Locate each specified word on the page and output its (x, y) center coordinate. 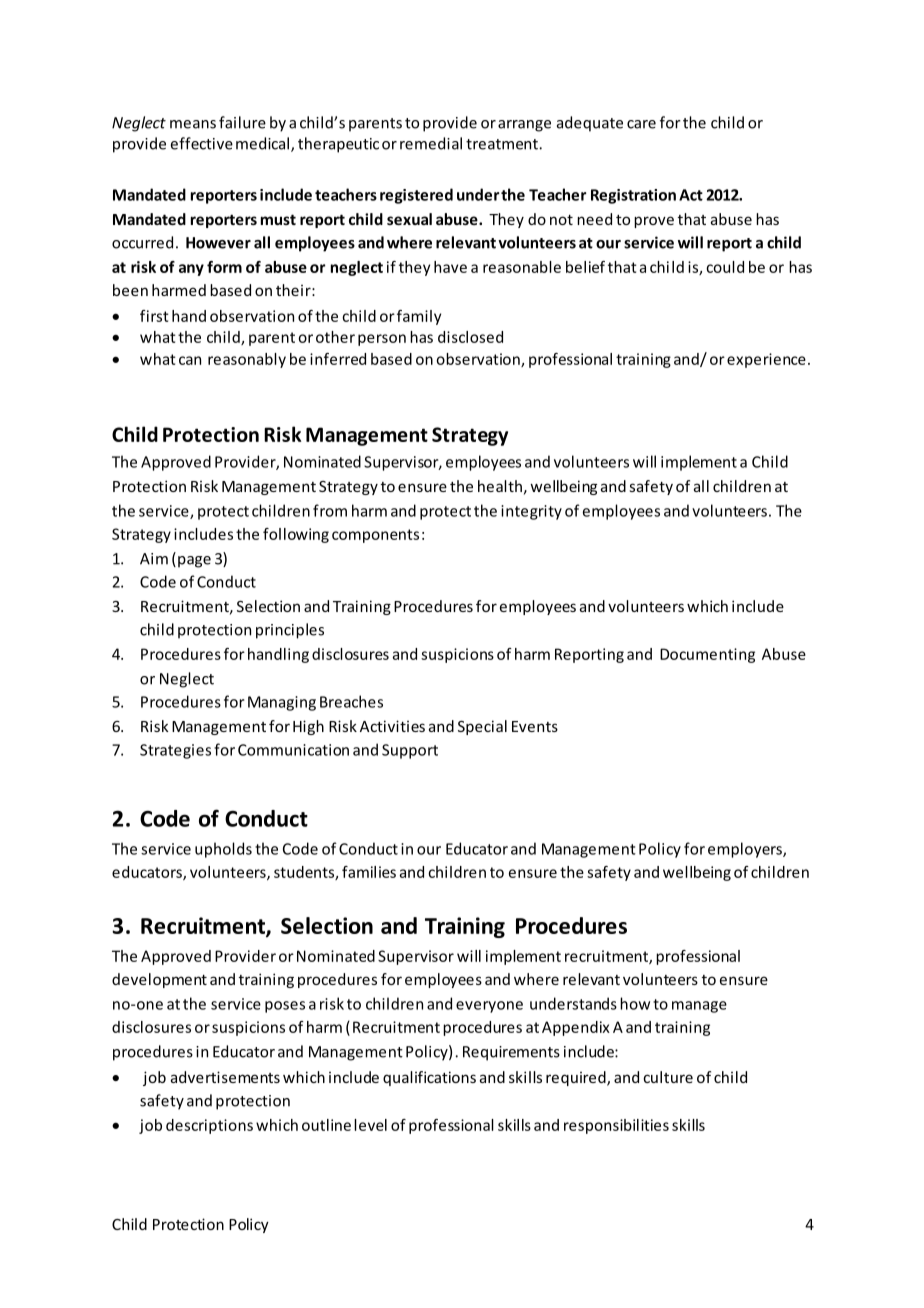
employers (746, 850)
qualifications (429, 1078)
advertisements (225, 1077)
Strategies (175, 751)
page (194, 562)
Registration (633, 196)
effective (202, 143)
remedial (431, 143)
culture (668, 1077)
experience (766, 360)
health (500, 486)
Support (410, 751)
